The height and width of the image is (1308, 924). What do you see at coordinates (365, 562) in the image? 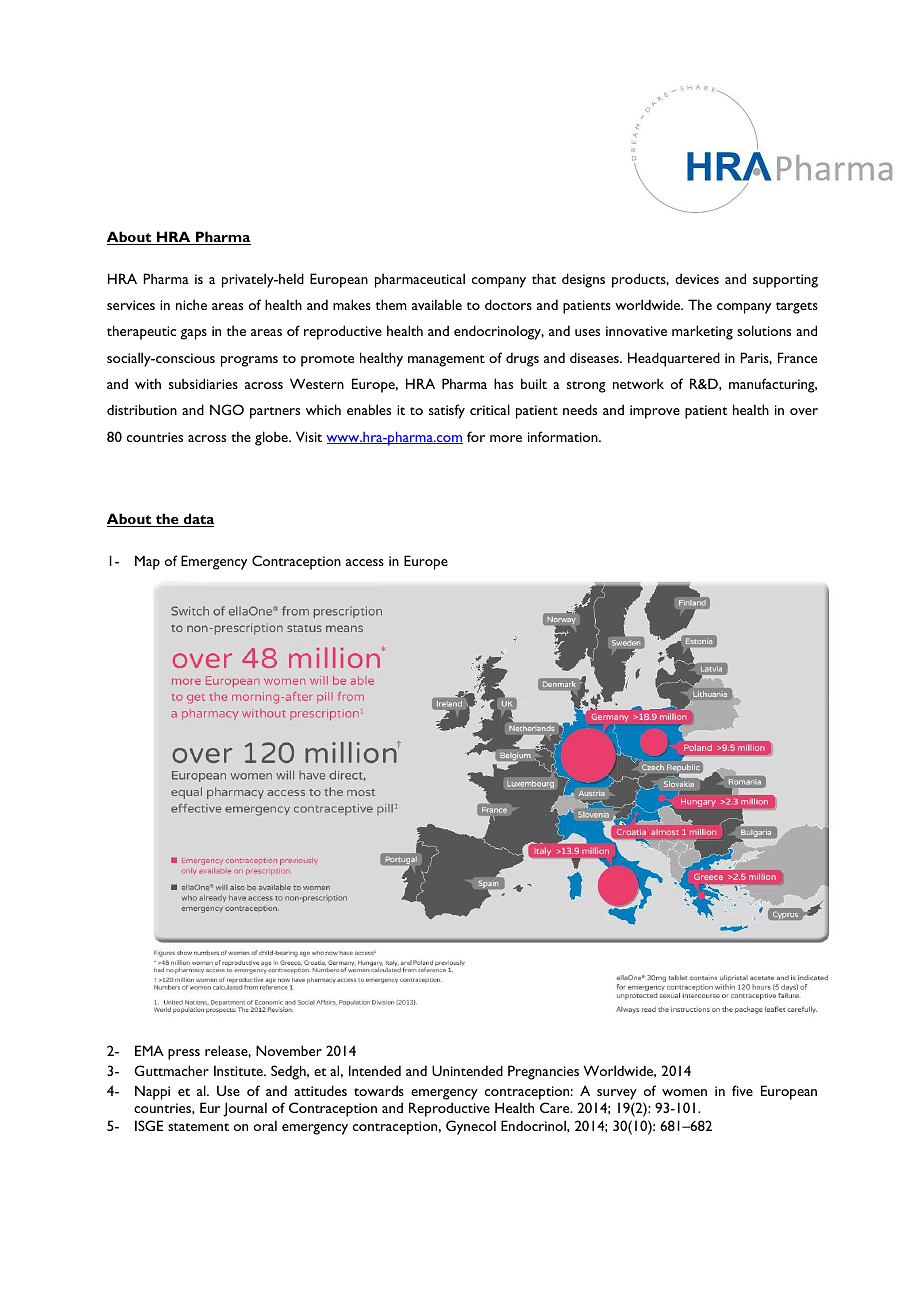
I see `access` at bounding box center [365, 562].
